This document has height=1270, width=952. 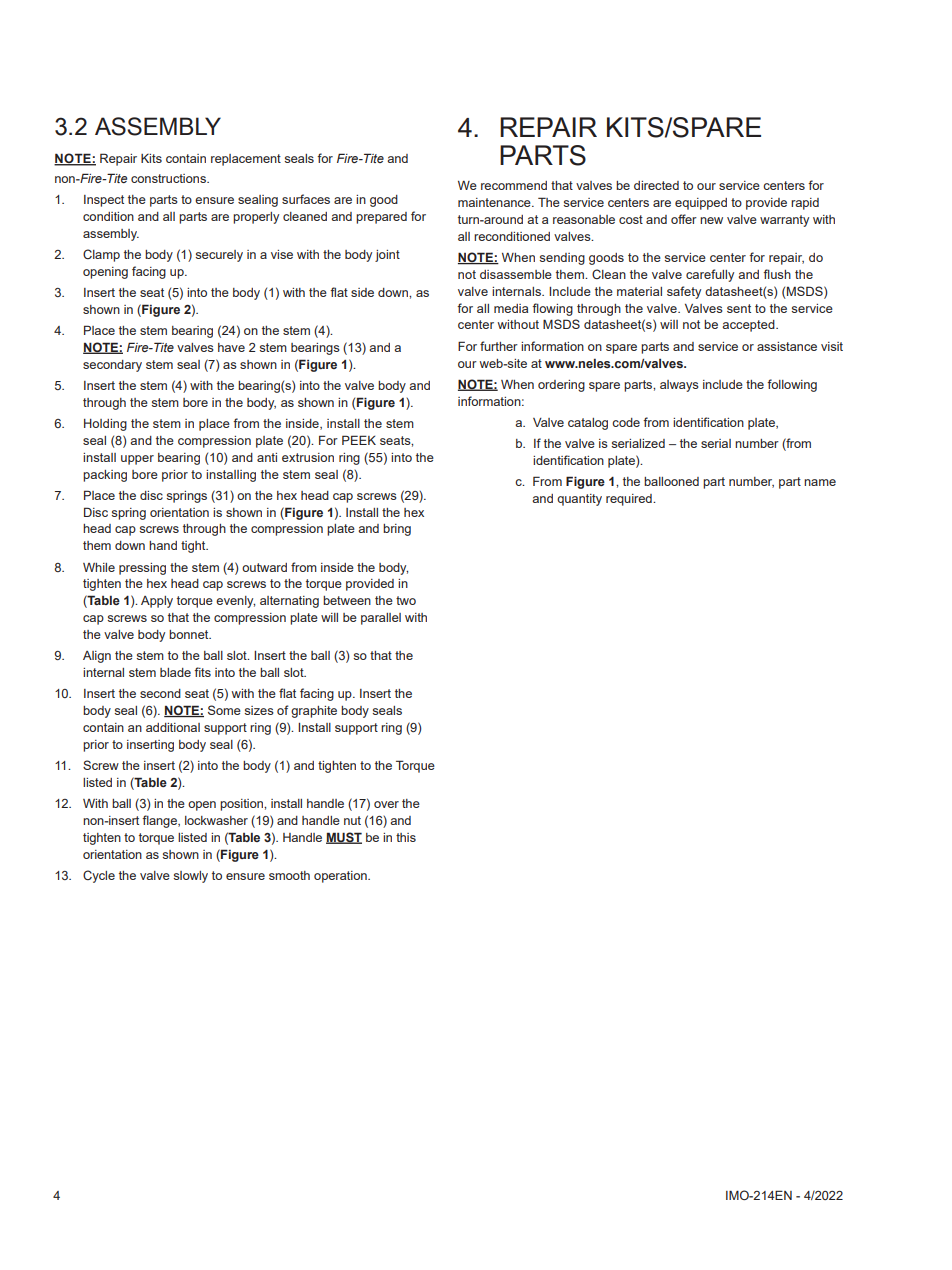 I want to click on constructions, so click(x=169, y=178).
